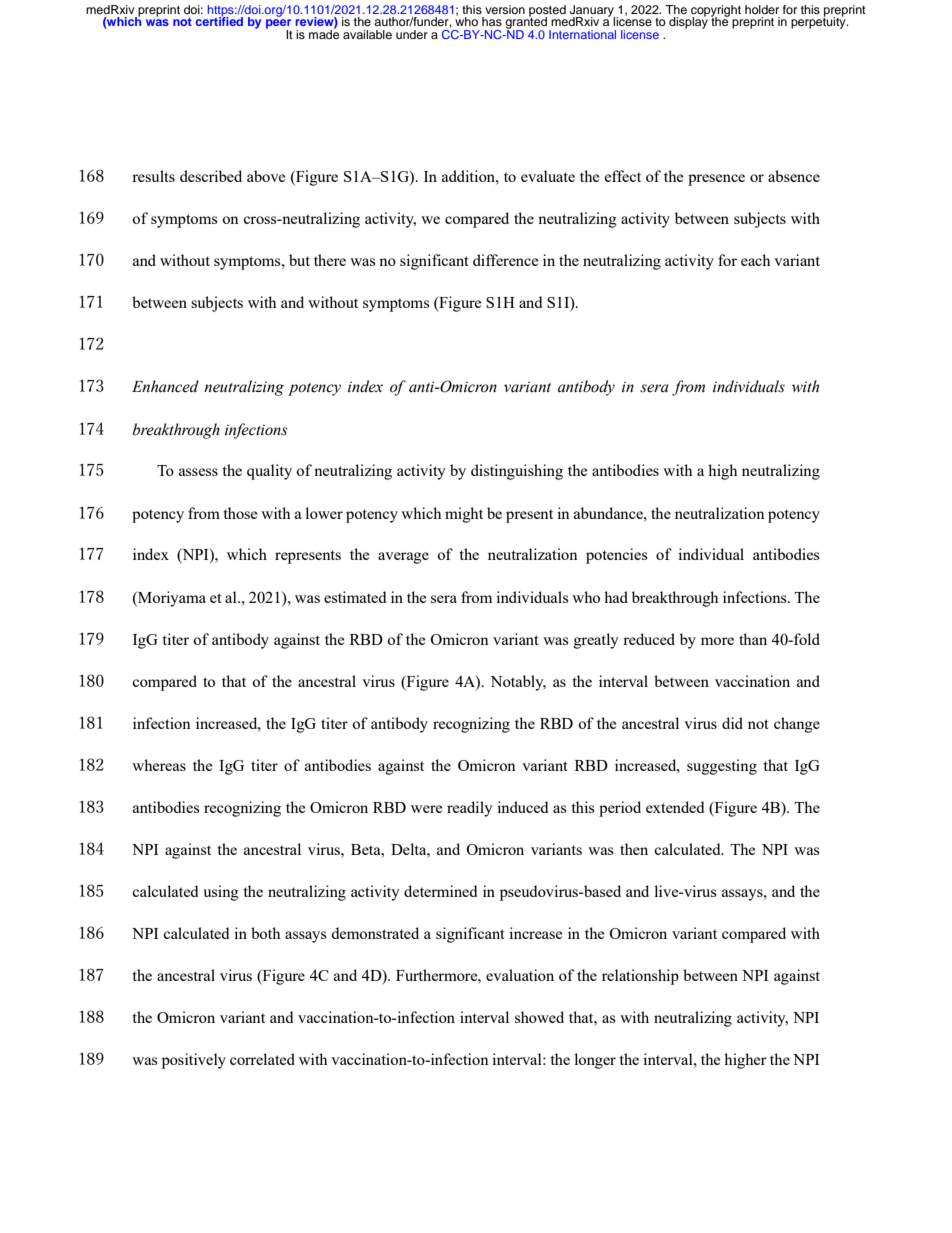 Image resolution: width=952 pixels, height=1233 pixels. What do you see at coordinates (539, 1017) in the screenshot?
I see `showed` at bounding box center [539, 1017].
